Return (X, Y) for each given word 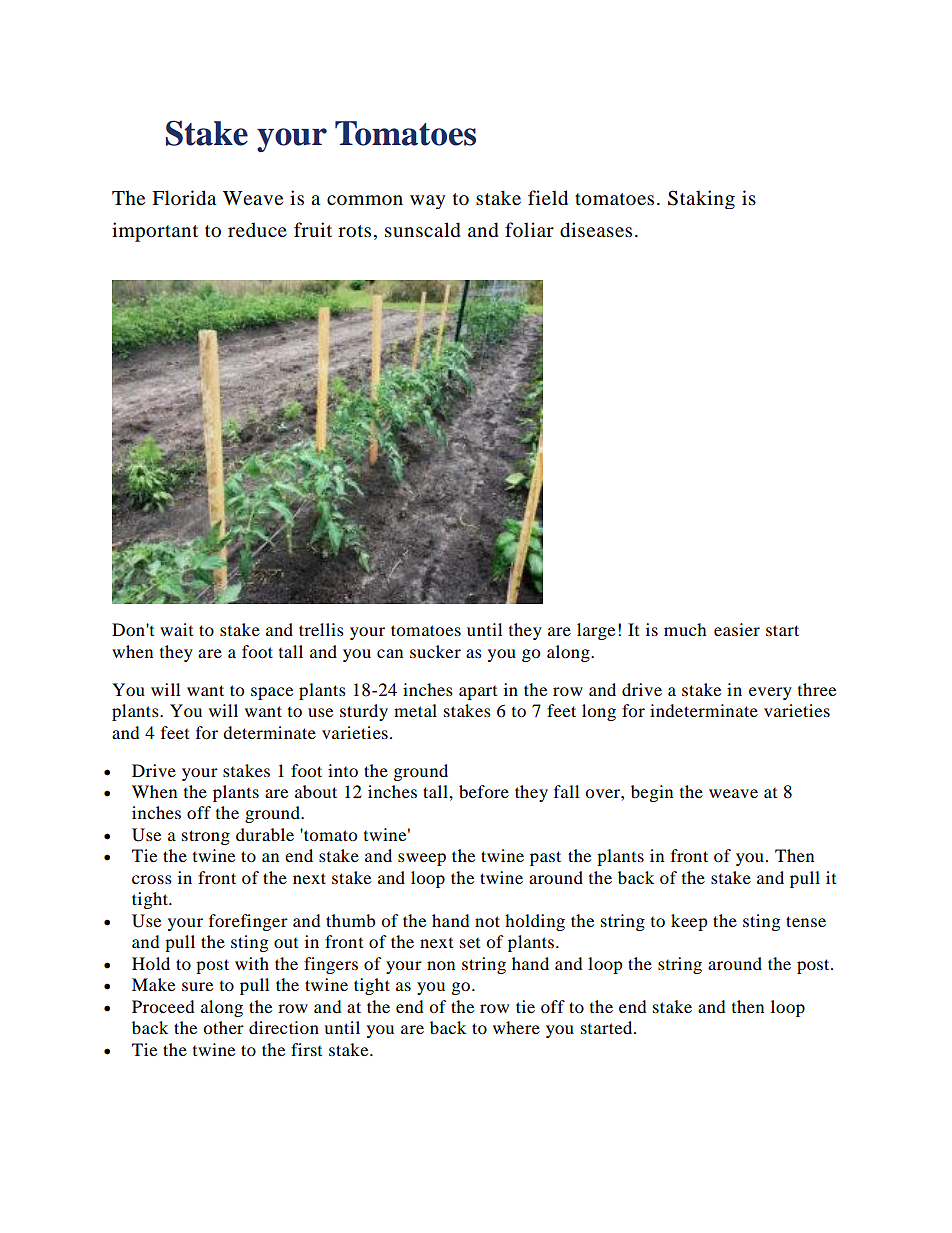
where (516, 1027)
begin (652, 793)
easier (737, 629)
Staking (701, 199)
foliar (529, 230)
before (484, 791)
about (316, 791)
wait (176, 629)
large (596, 631)
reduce (257, 230)
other (223, 1027)
